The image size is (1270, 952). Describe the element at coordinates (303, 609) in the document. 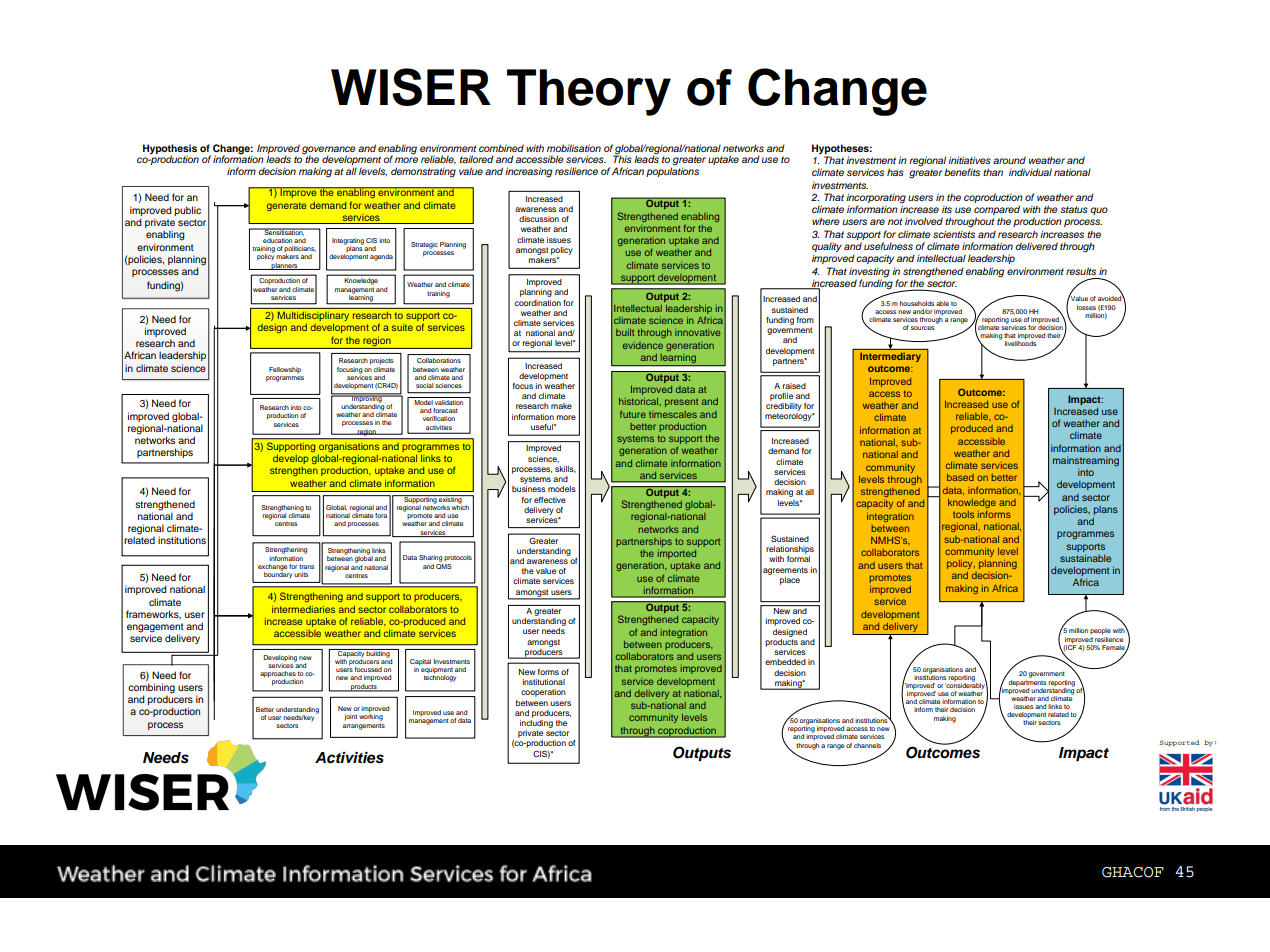

I see `intermediaries` at that location.
